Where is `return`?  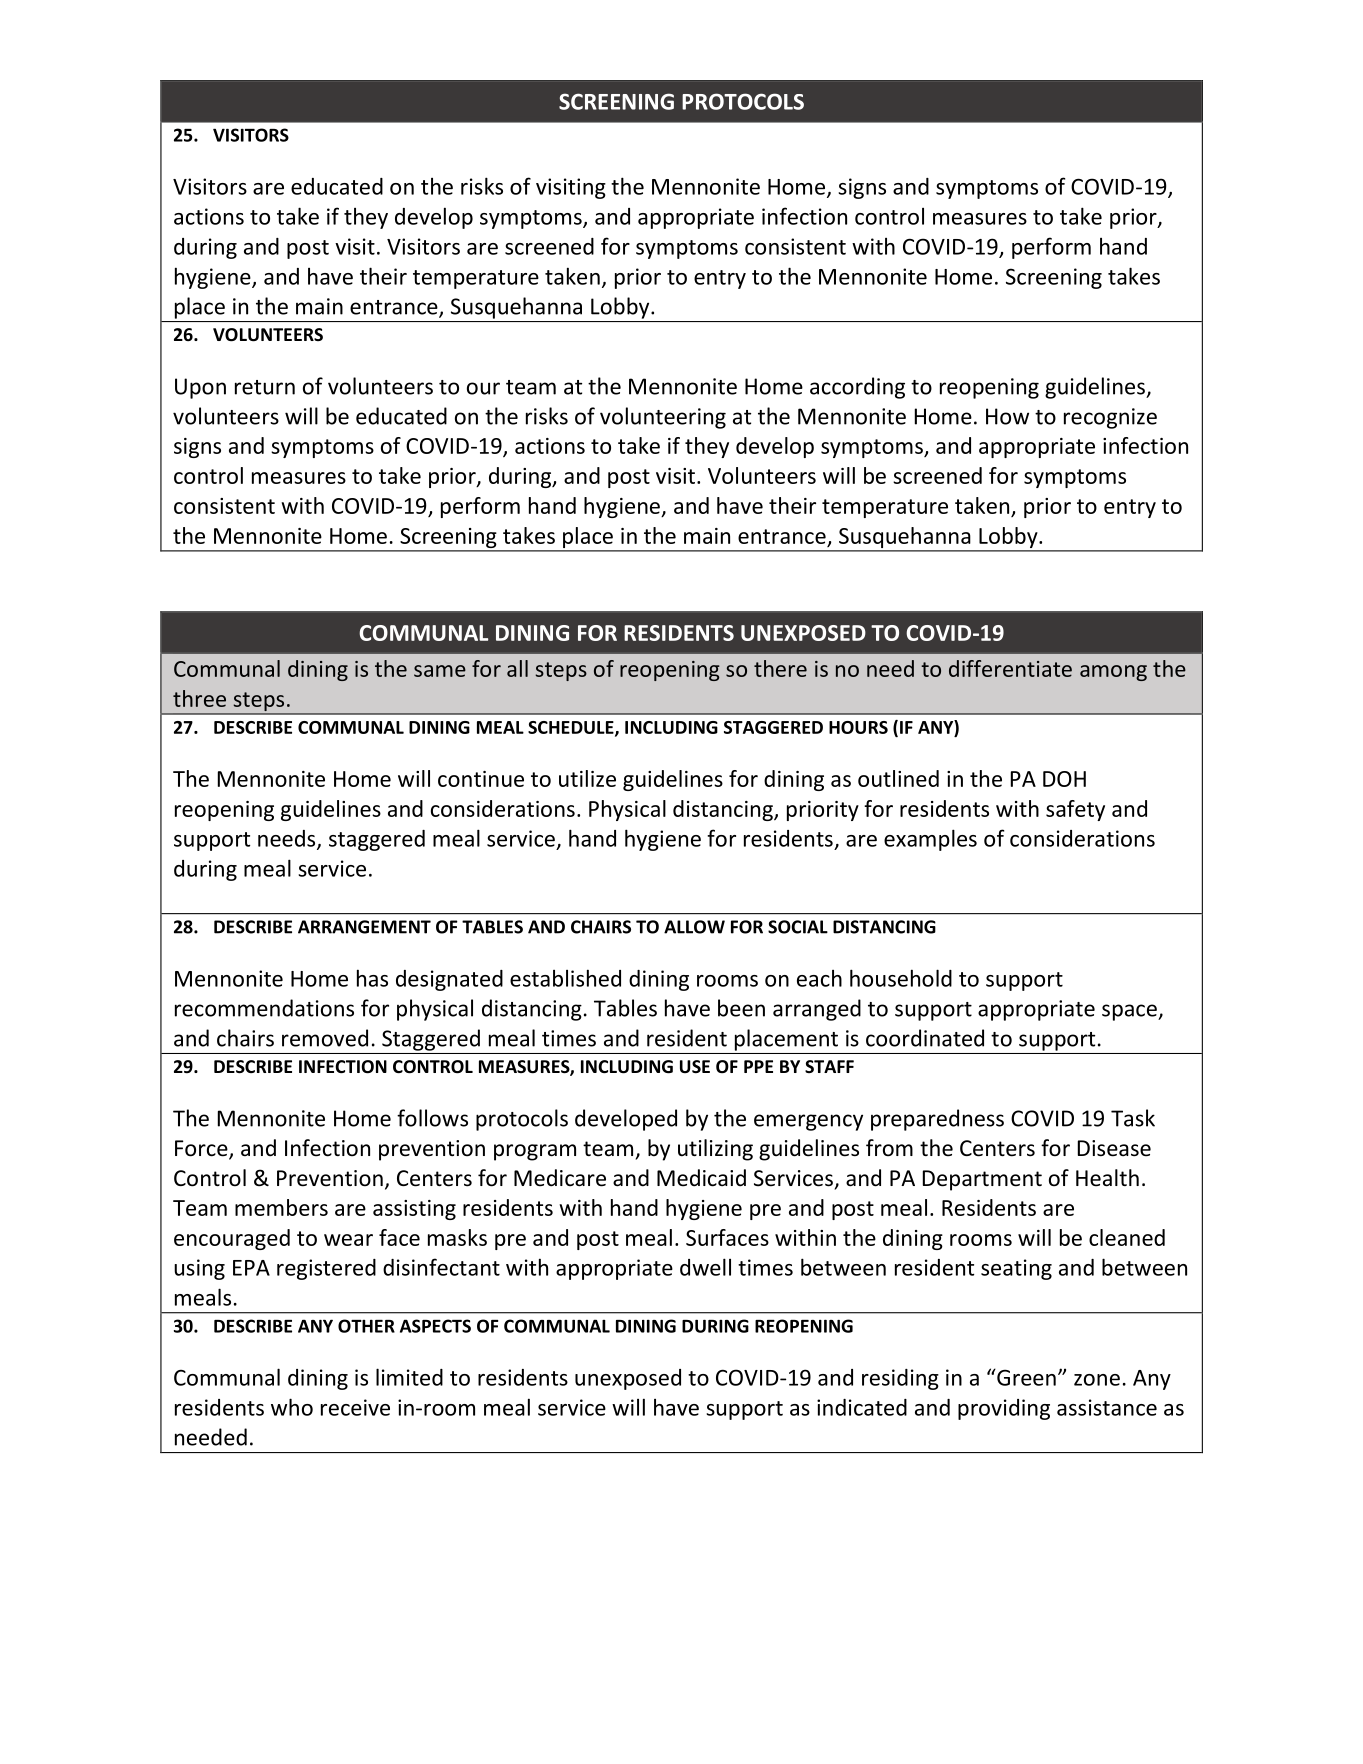
return is located at coordinates (265, 387).
